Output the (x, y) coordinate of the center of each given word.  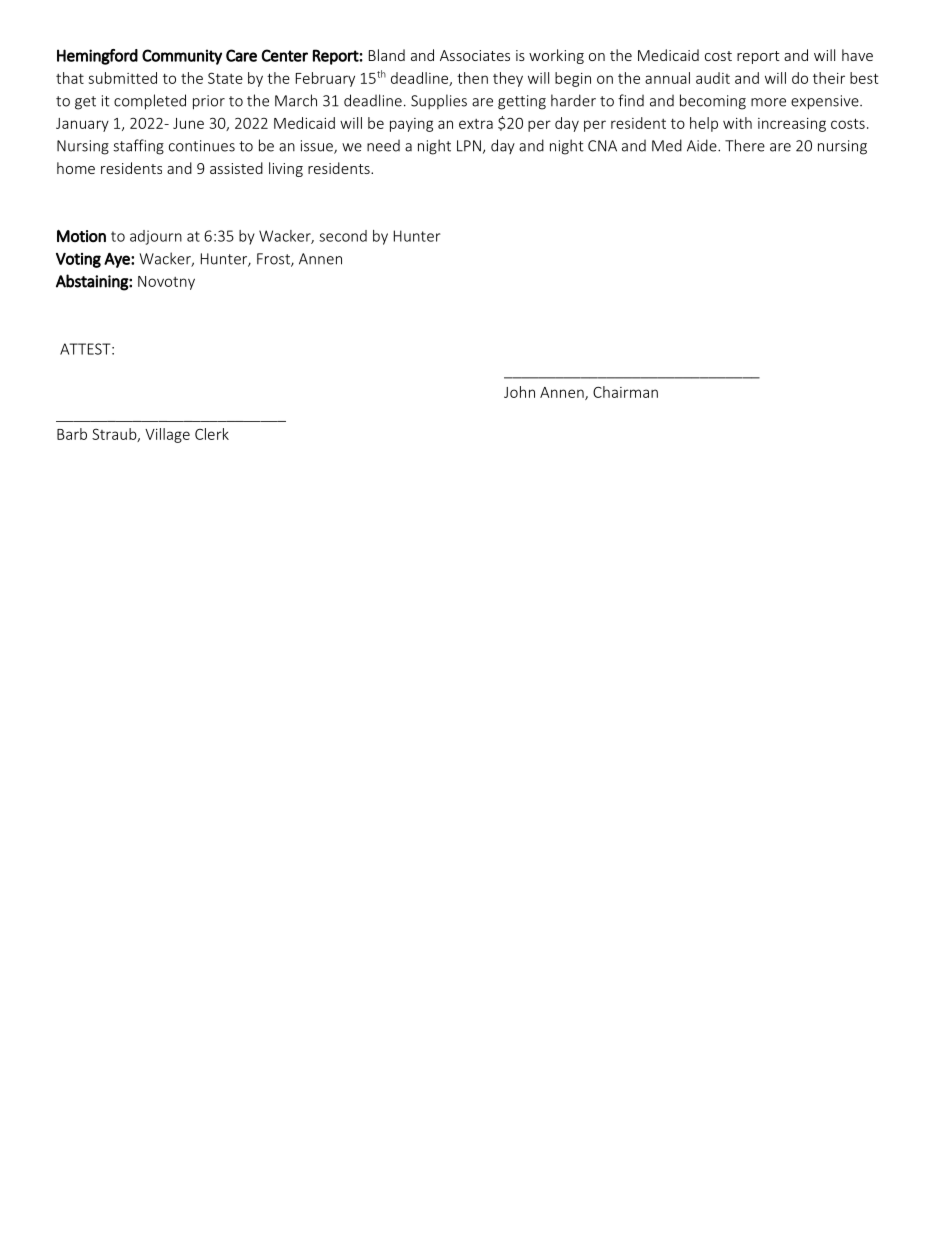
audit (713, 78)
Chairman (625, 392)
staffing (138, 147)
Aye (118, 260)
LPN (469, 146)
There (745, 145)
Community (182, 57)
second (343, 236)
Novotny (166, 283)
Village (167, 435)
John (519, 392)
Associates (475, 55)
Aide (703, 145)
